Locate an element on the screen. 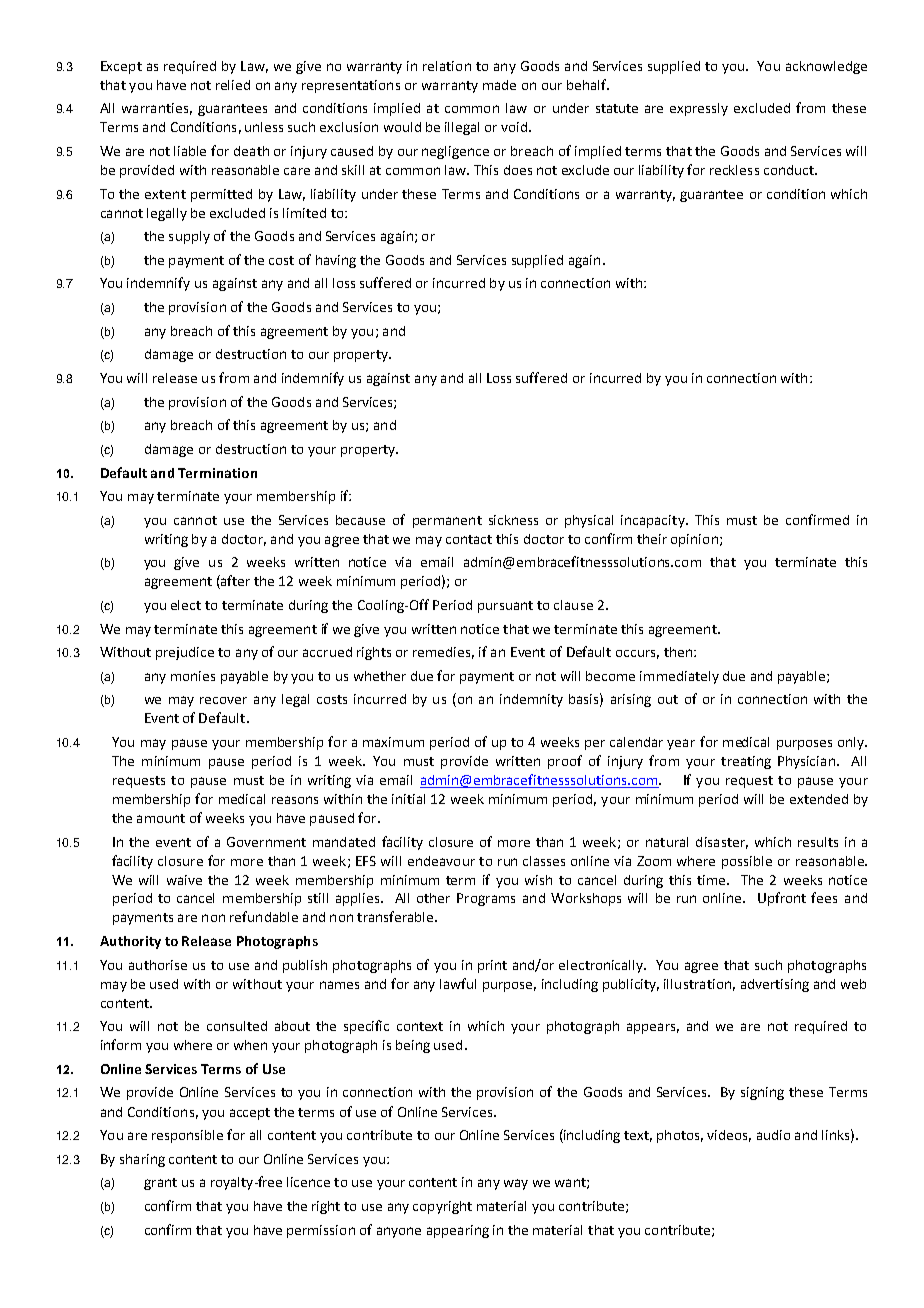 The width and height of the screenshot is (924, 1308). opinion is located at coordinates (694, 540).
